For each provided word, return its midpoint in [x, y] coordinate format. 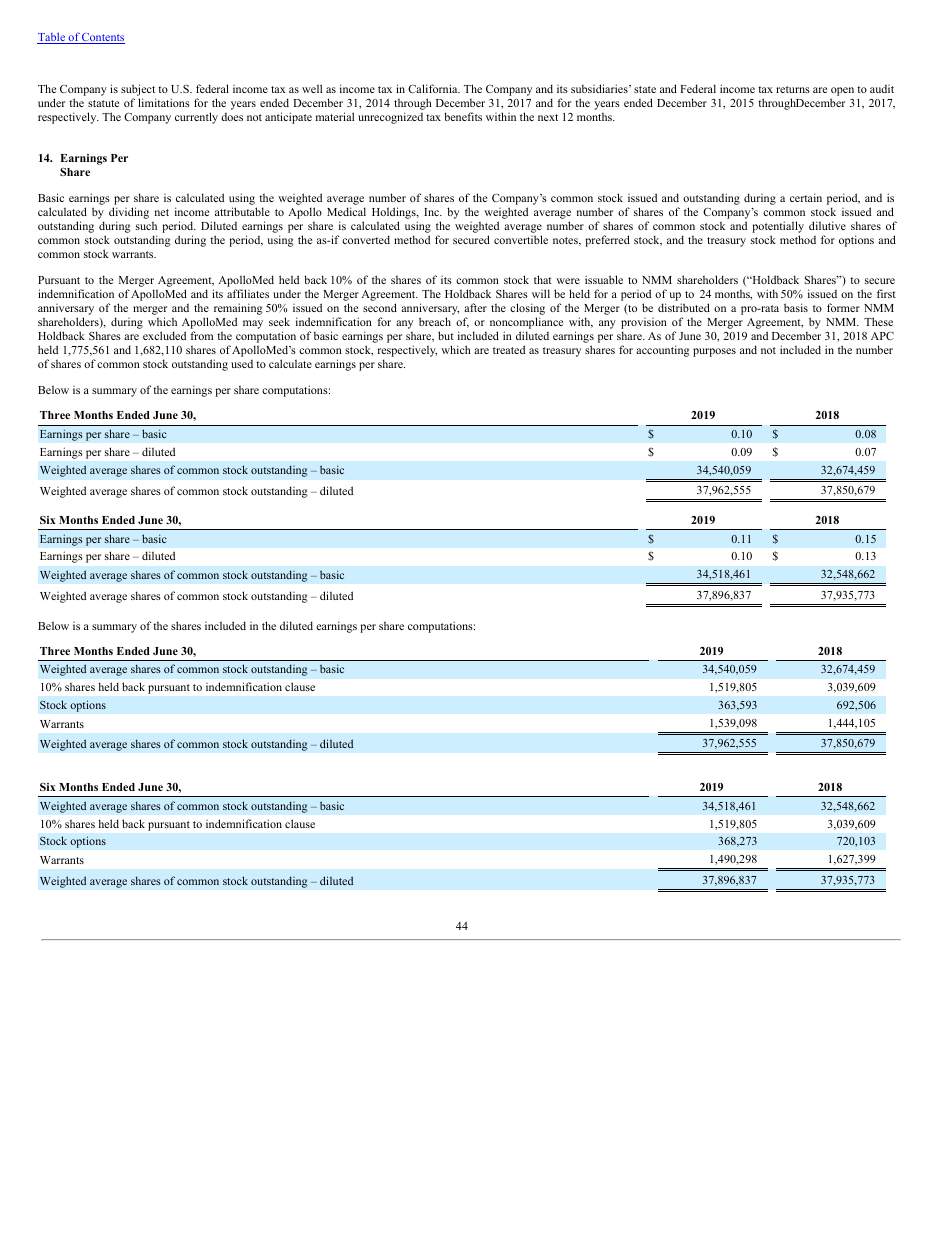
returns [793, 89]
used [242, 364]
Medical [346, 211]
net [162, 212]
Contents [102, 38]
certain [806, 197]
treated [509, 349]
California [434, 88]
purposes [714, 352]
